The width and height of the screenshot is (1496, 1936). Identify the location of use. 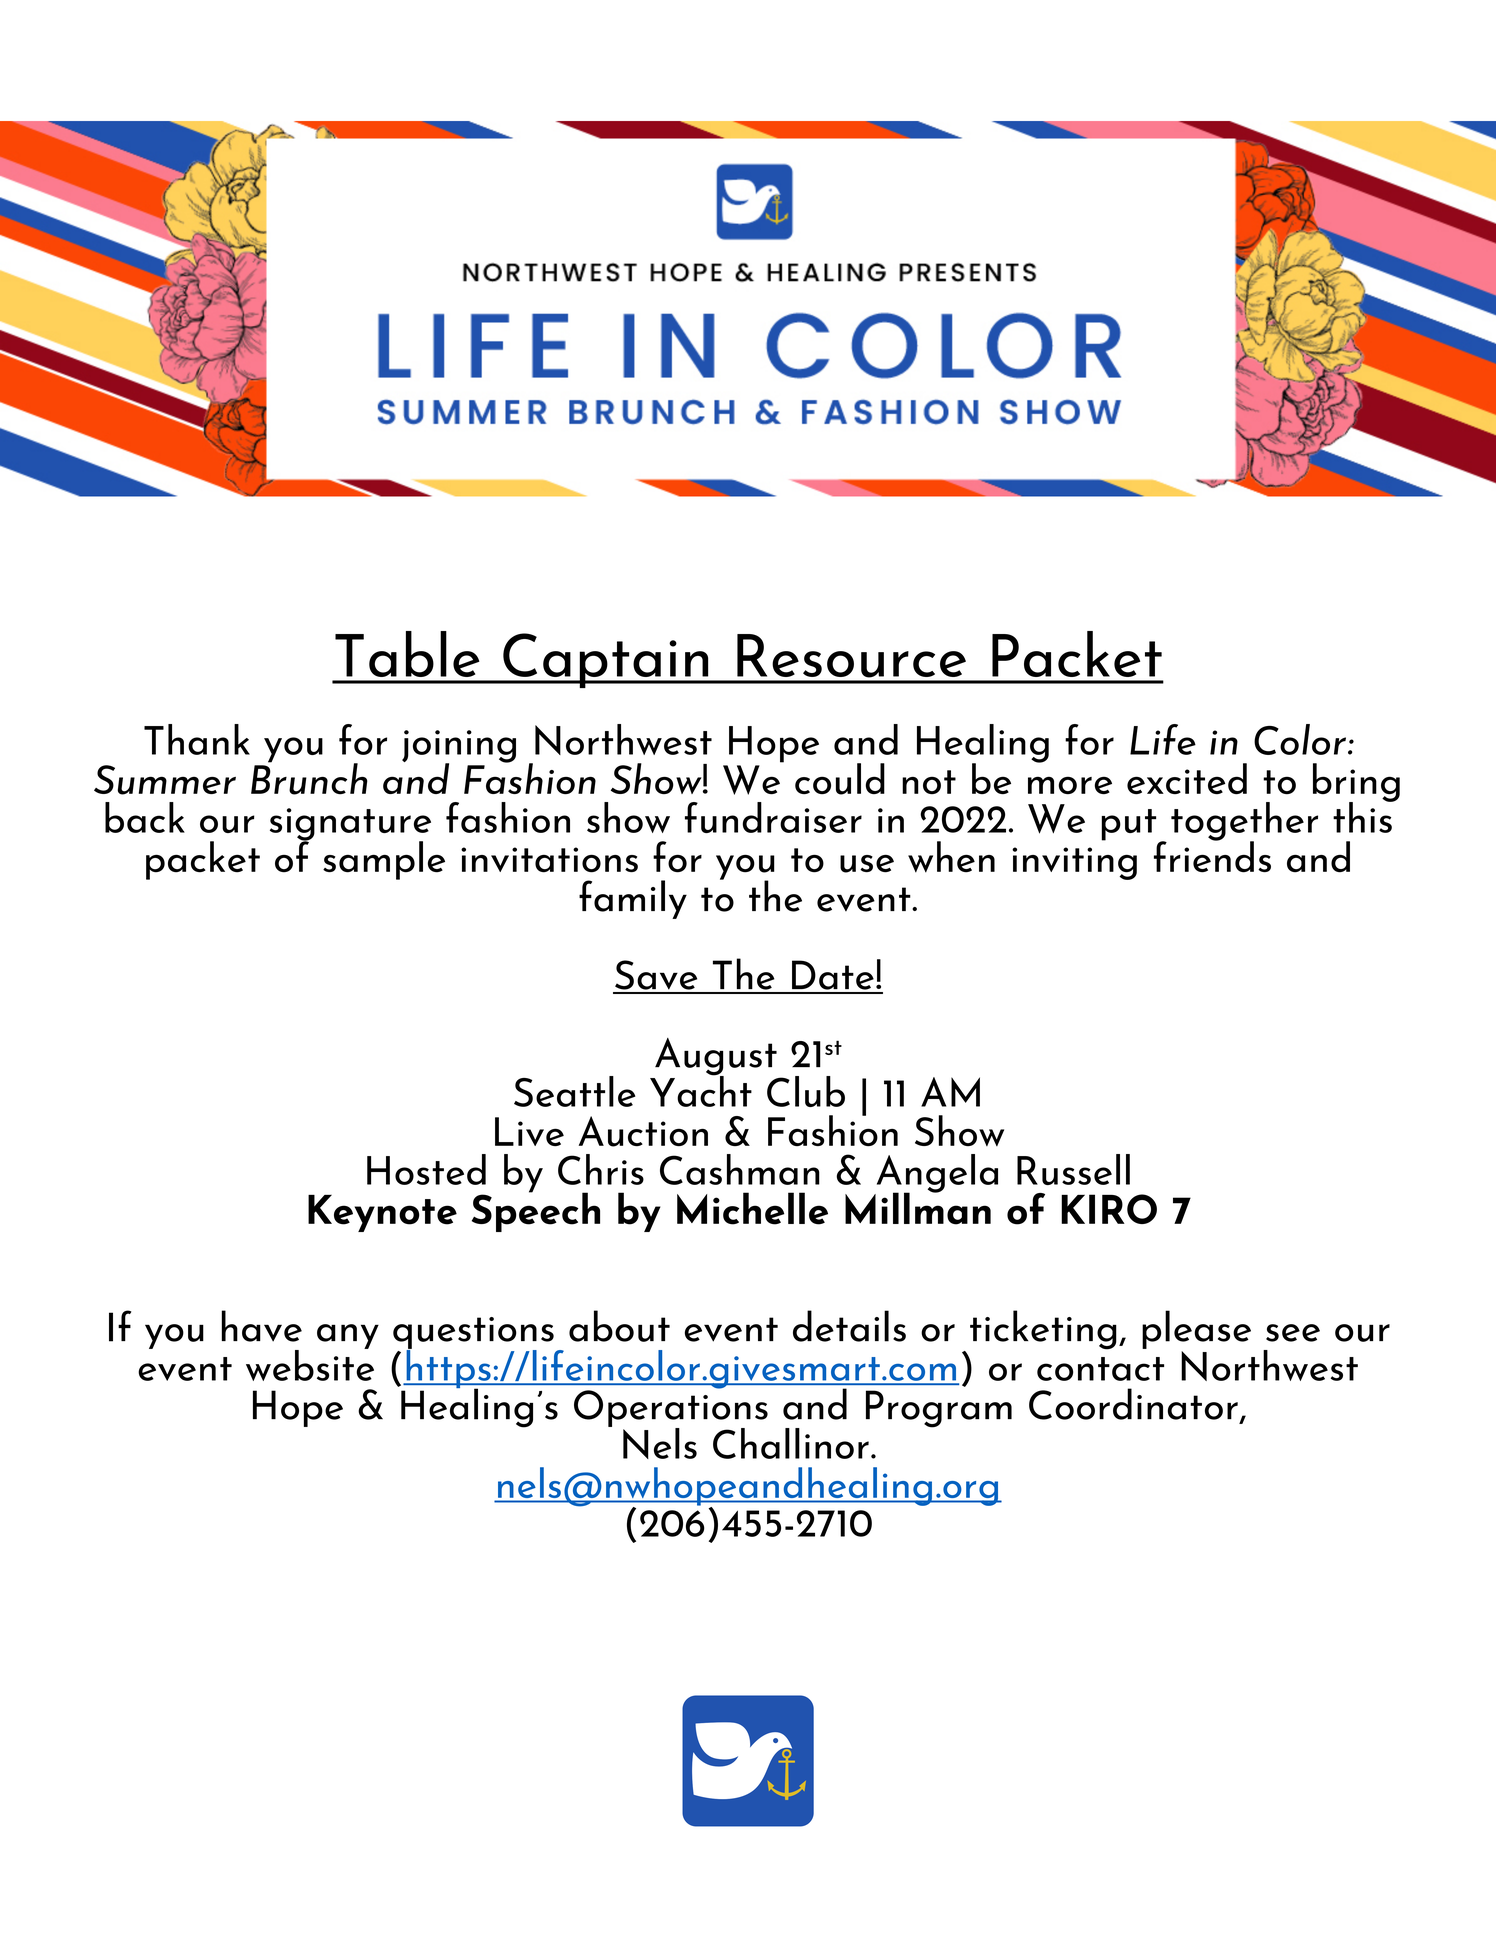
(867, 864).
